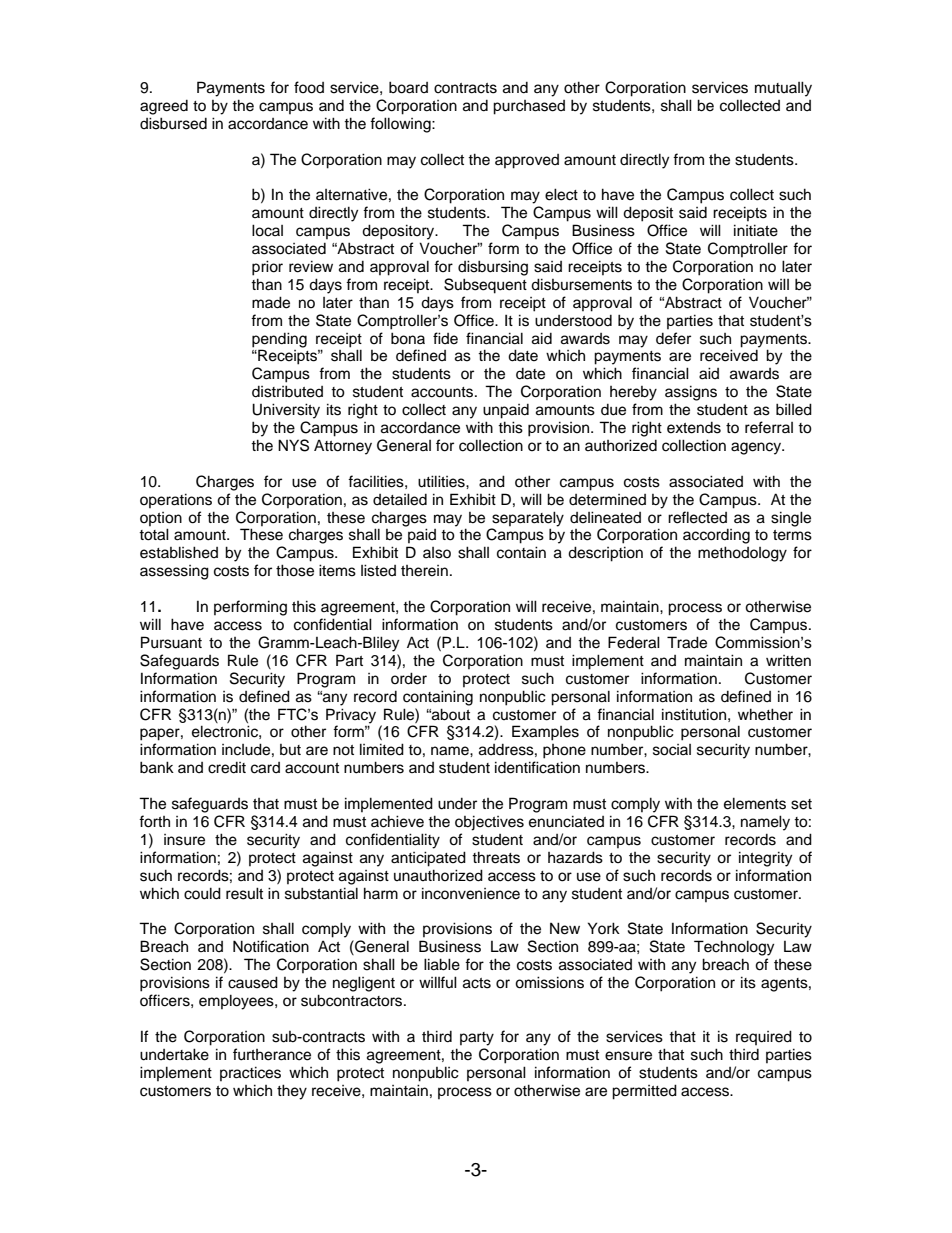  Describe the element at coordinates (529, 107) in the screenshot. I see `purchased` at that location.
